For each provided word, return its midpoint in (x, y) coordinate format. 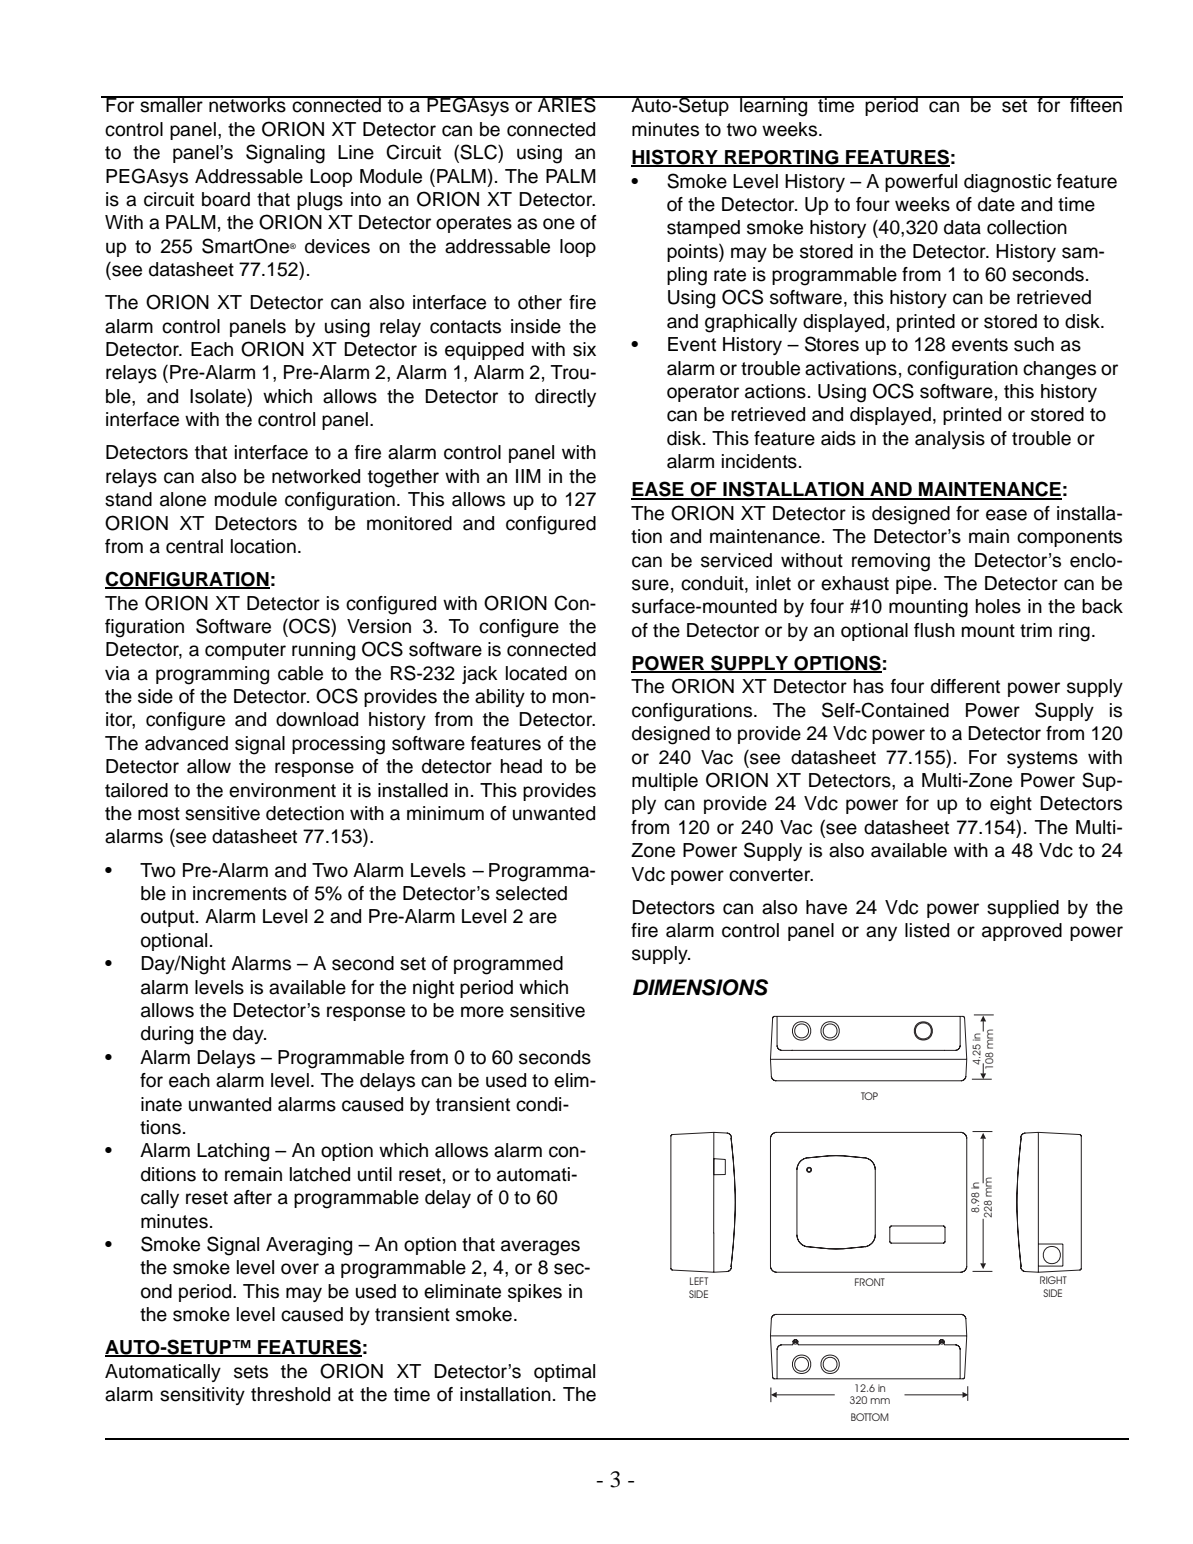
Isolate (219, 396)
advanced (186, 743)
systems (1042, 759)
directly (565, 398)
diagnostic (1007, 183)
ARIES (567, 104)
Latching (233, 1152)
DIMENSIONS (700, 987)
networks (247, 104)
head (521, 766)
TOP (869, 1096)
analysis (950, 440)
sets (251, 1372)
